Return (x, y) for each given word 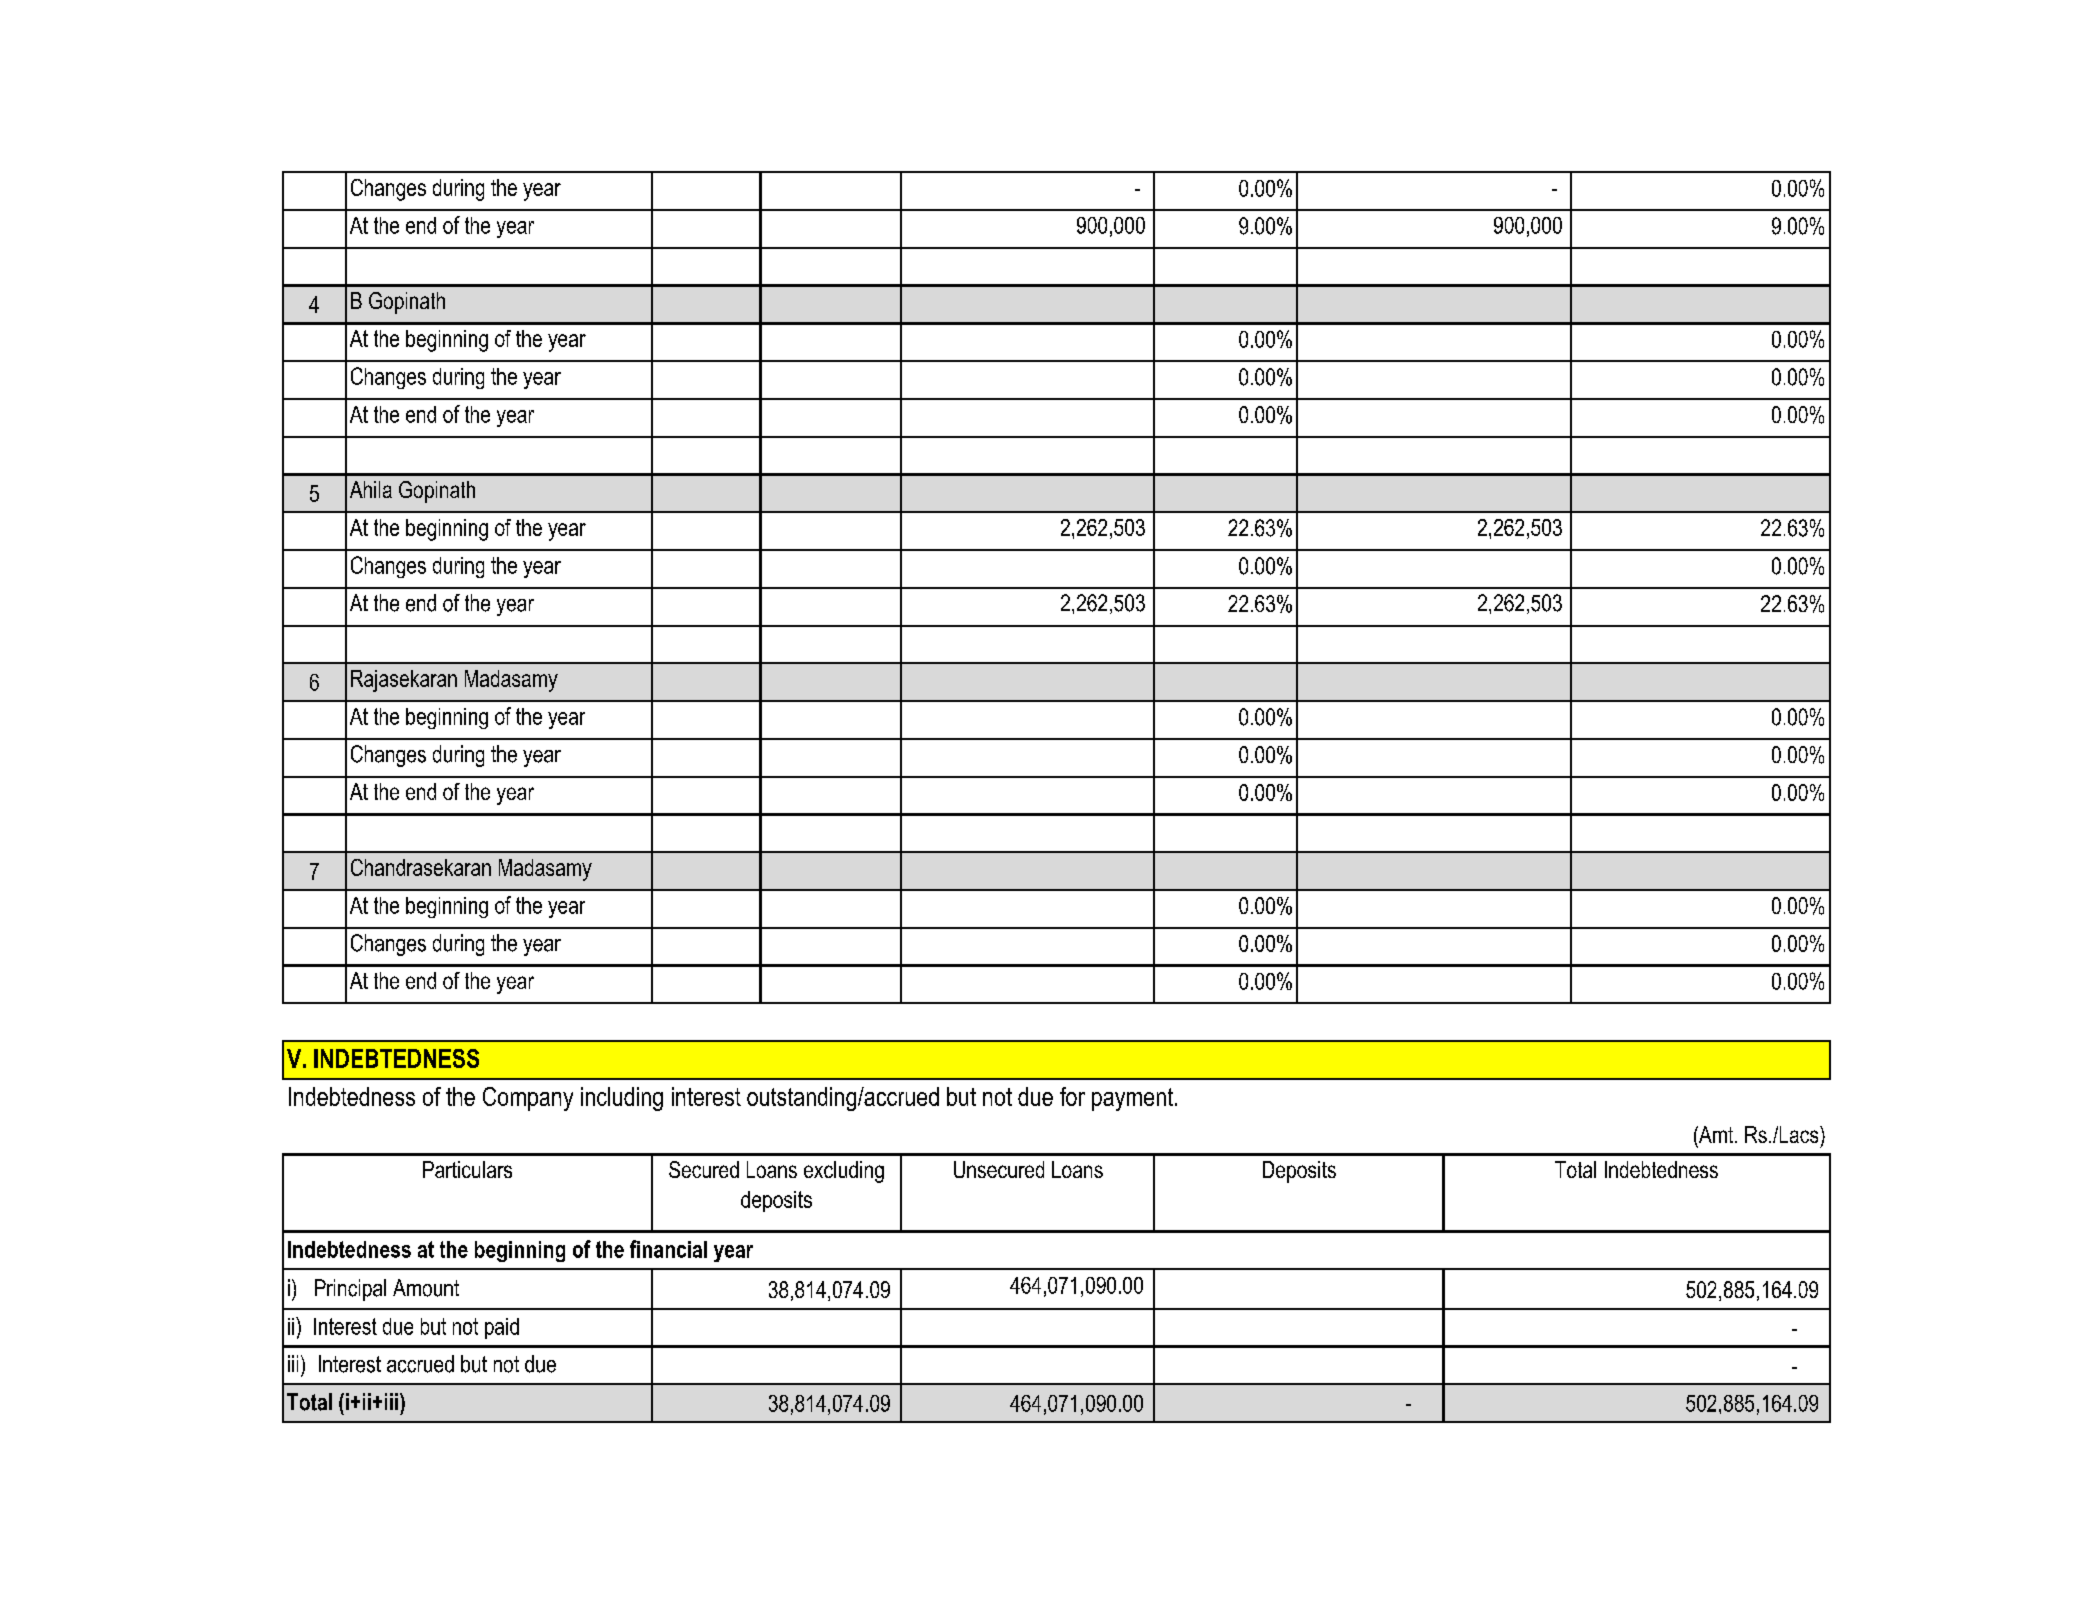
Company (528, 1099)
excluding (844, 1172)
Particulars (467, 1169)
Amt (1716, 1134)
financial (668, 1249)
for (1072, 1096)
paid (502, 1328)
